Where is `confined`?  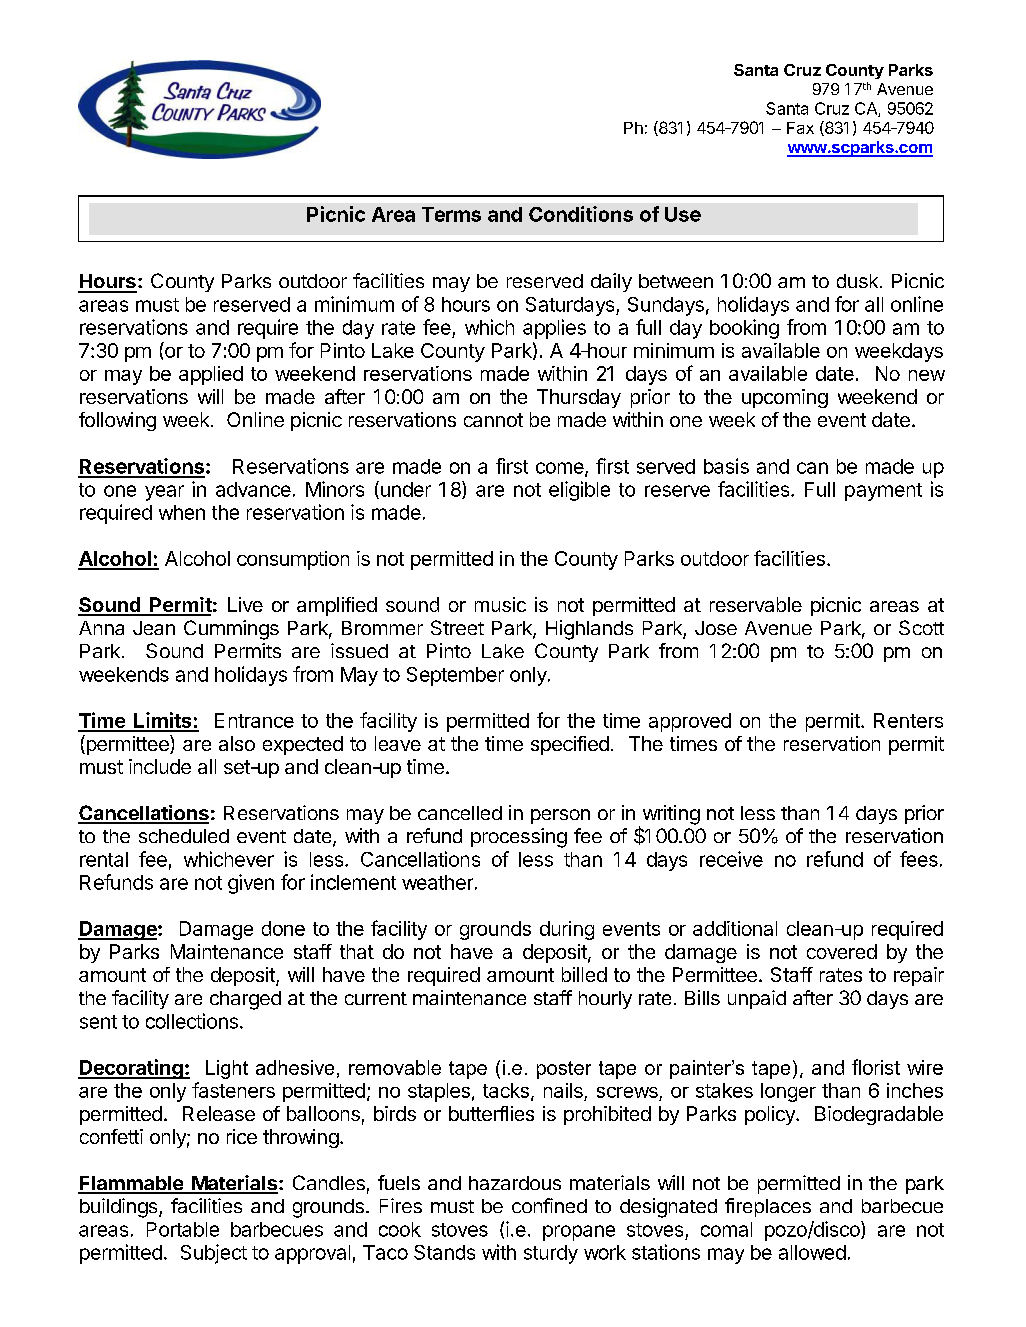
confined is located at coordinates (549, 1205).
